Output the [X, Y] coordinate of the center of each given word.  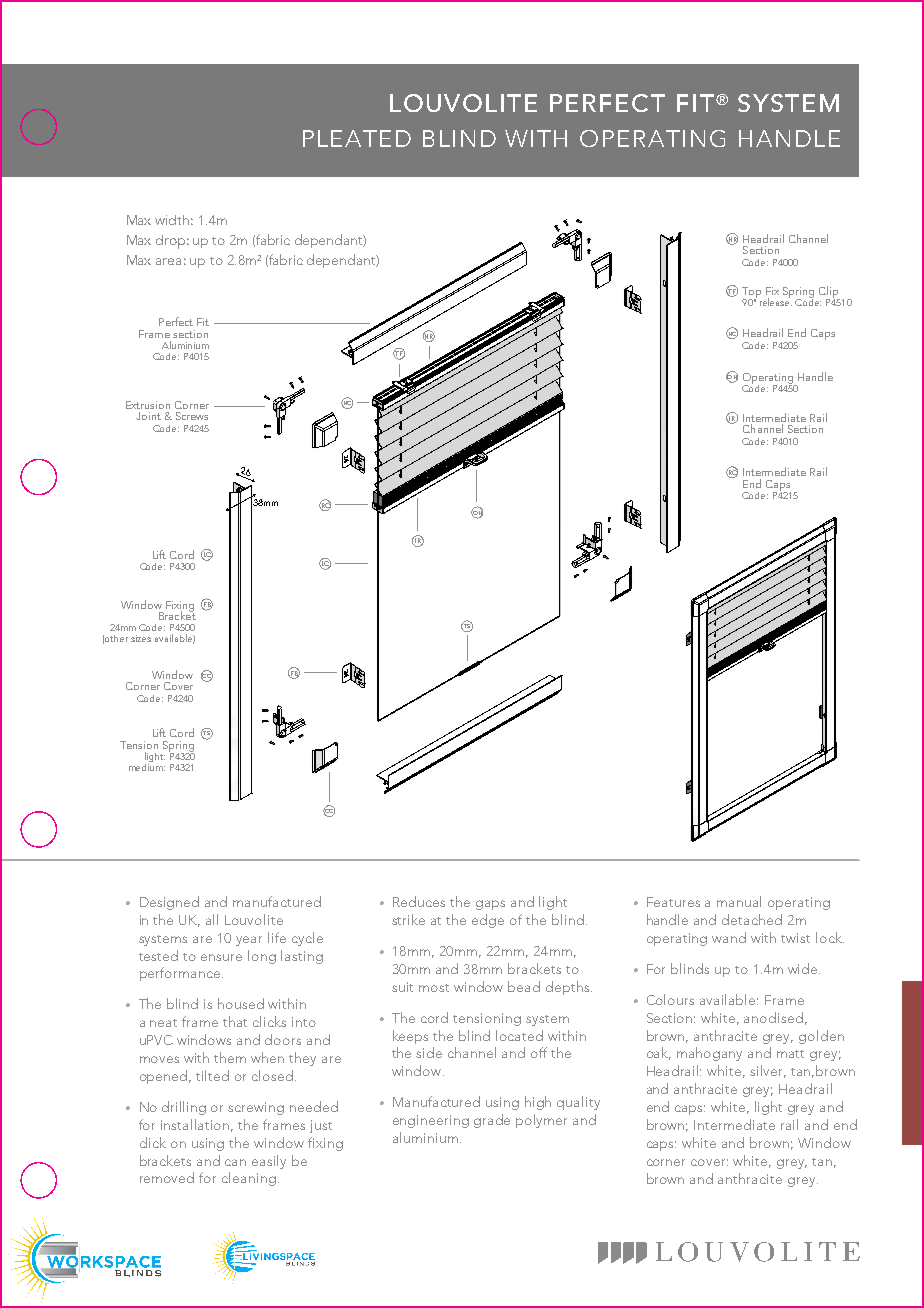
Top [751, 293]
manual [739, 901]
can [235, 1162]
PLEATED [357, 138]
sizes [141, 638]
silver [768, 1071]
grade [492, 1121]
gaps [490, 905]
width [172, 220]
